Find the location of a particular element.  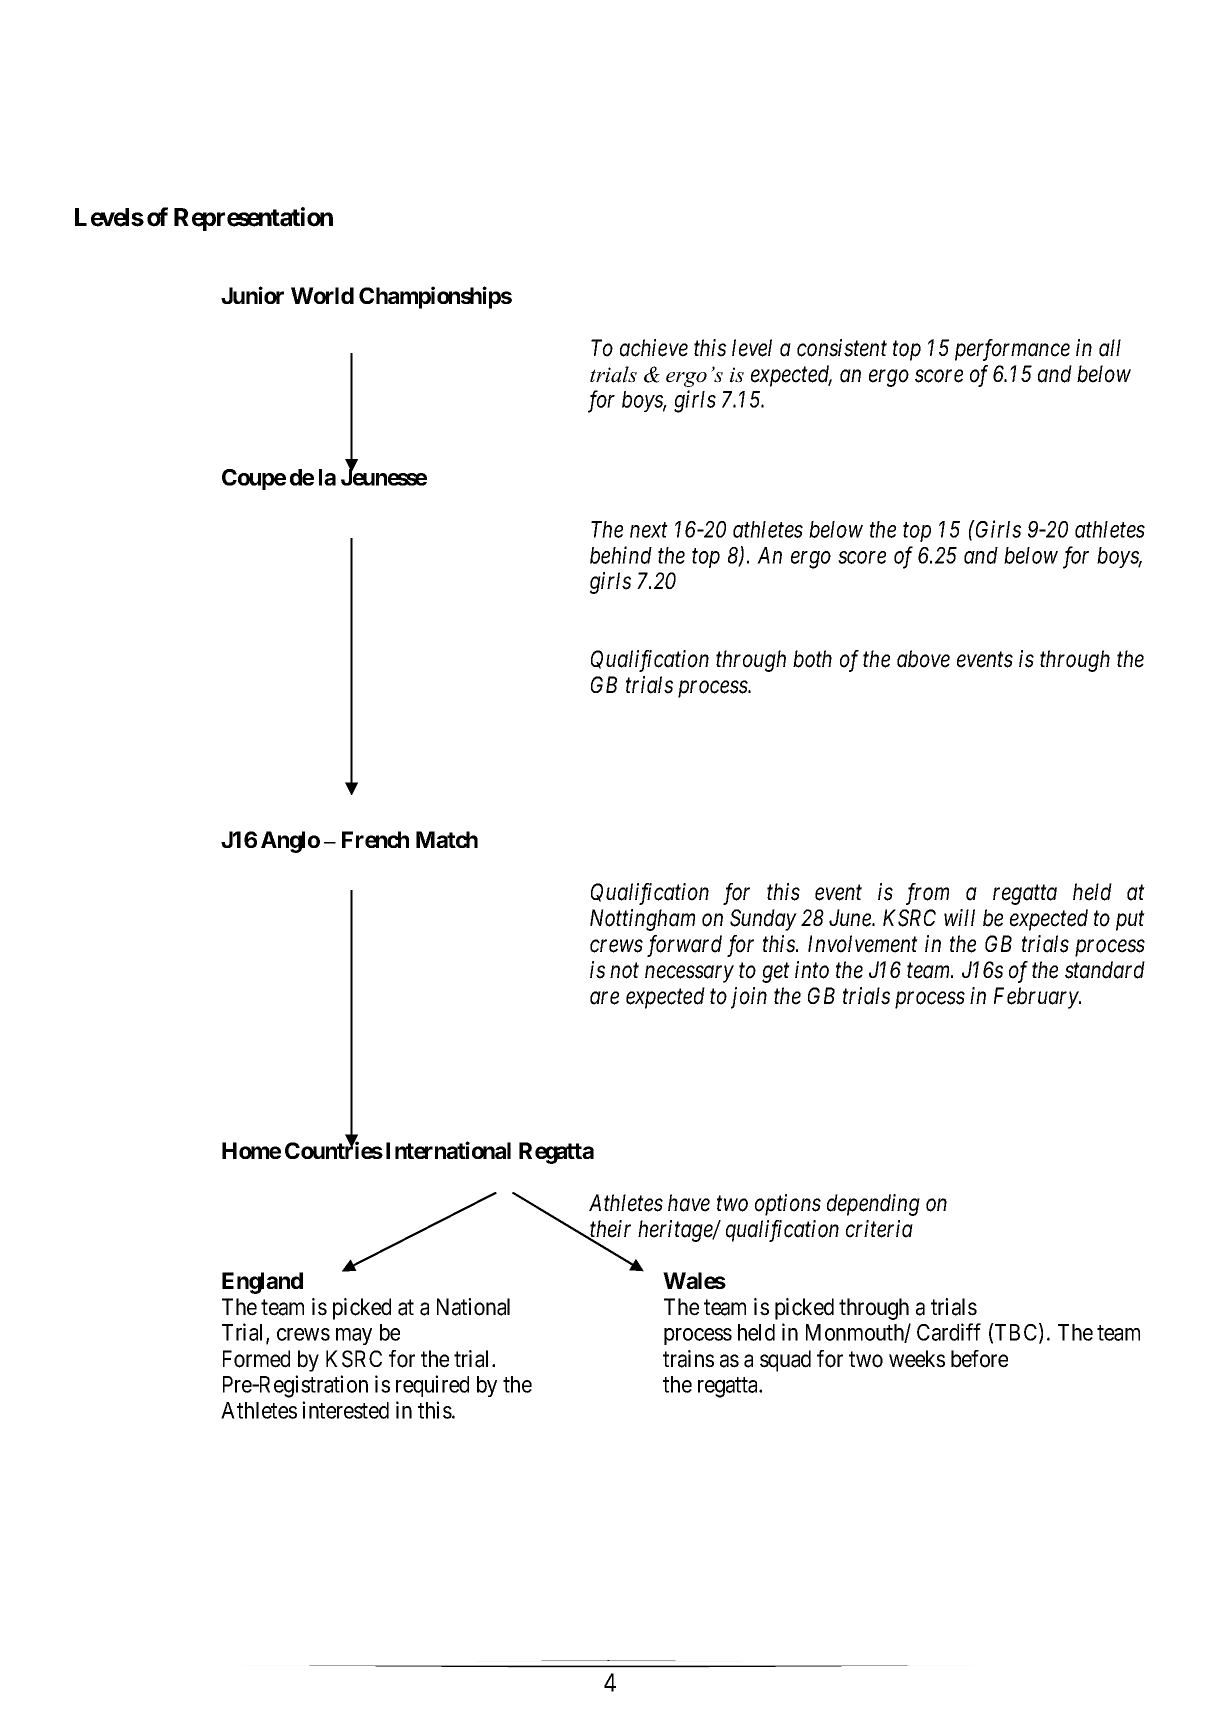

Nottingham is located at coordinates (642, 920).
